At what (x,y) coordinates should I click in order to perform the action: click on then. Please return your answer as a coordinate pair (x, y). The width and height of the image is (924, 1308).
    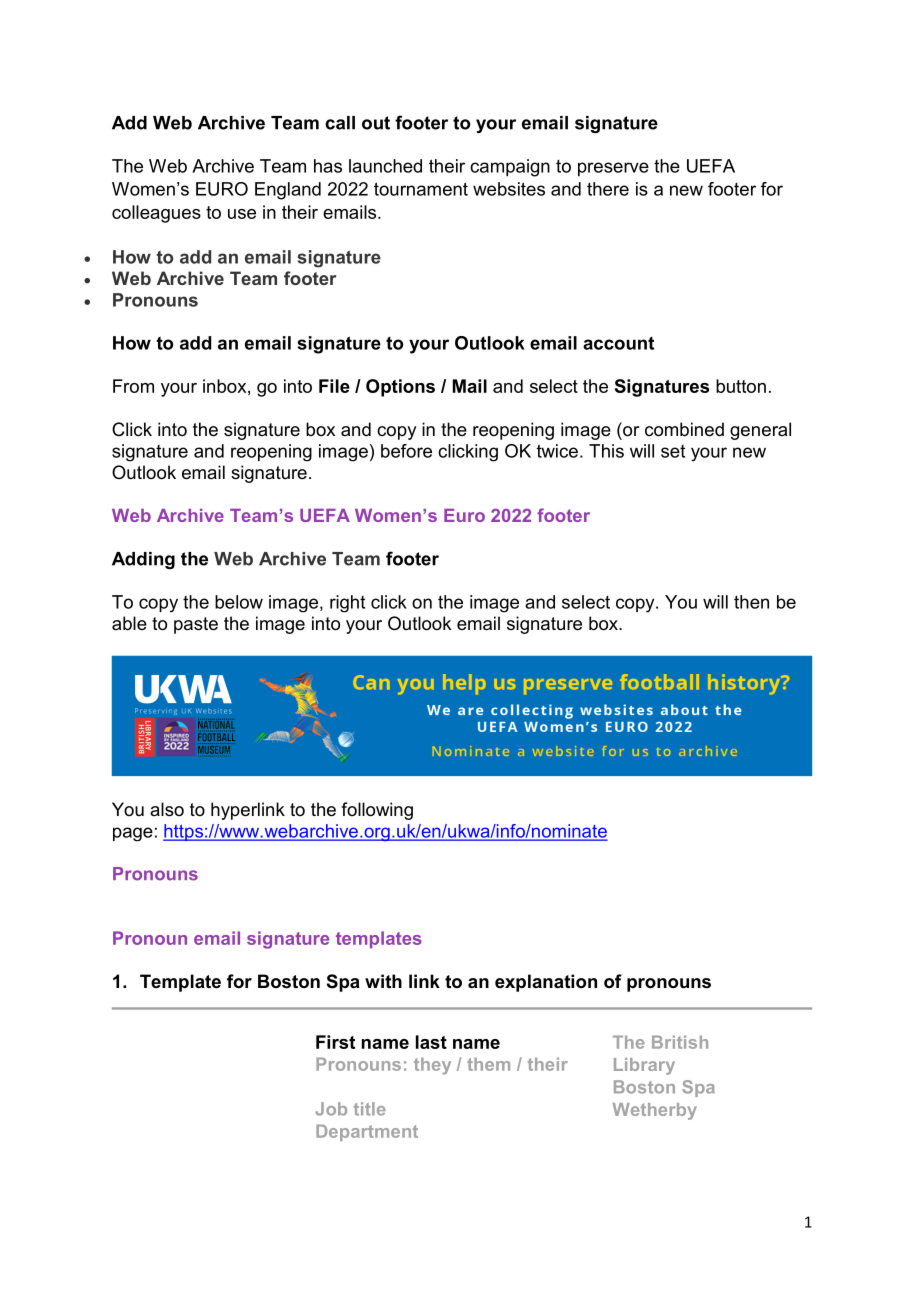
    Looking at the image, I should click on (751, 602).
